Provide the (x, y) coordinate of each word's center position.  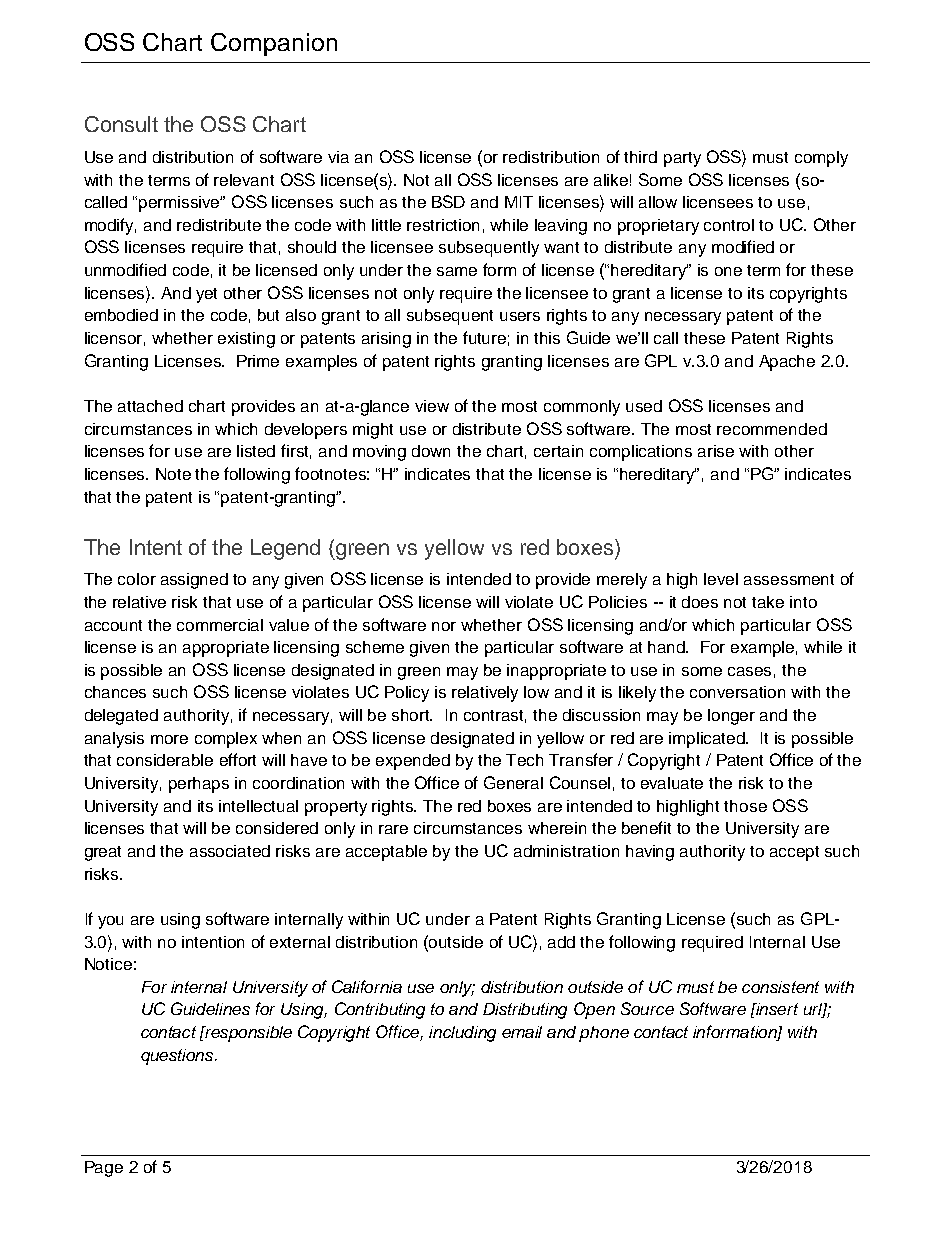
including (462, 1034)
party (682, 159)
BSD (448, 201)
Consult (121, 124)
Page (104, 1169)
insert (776, 1009)
